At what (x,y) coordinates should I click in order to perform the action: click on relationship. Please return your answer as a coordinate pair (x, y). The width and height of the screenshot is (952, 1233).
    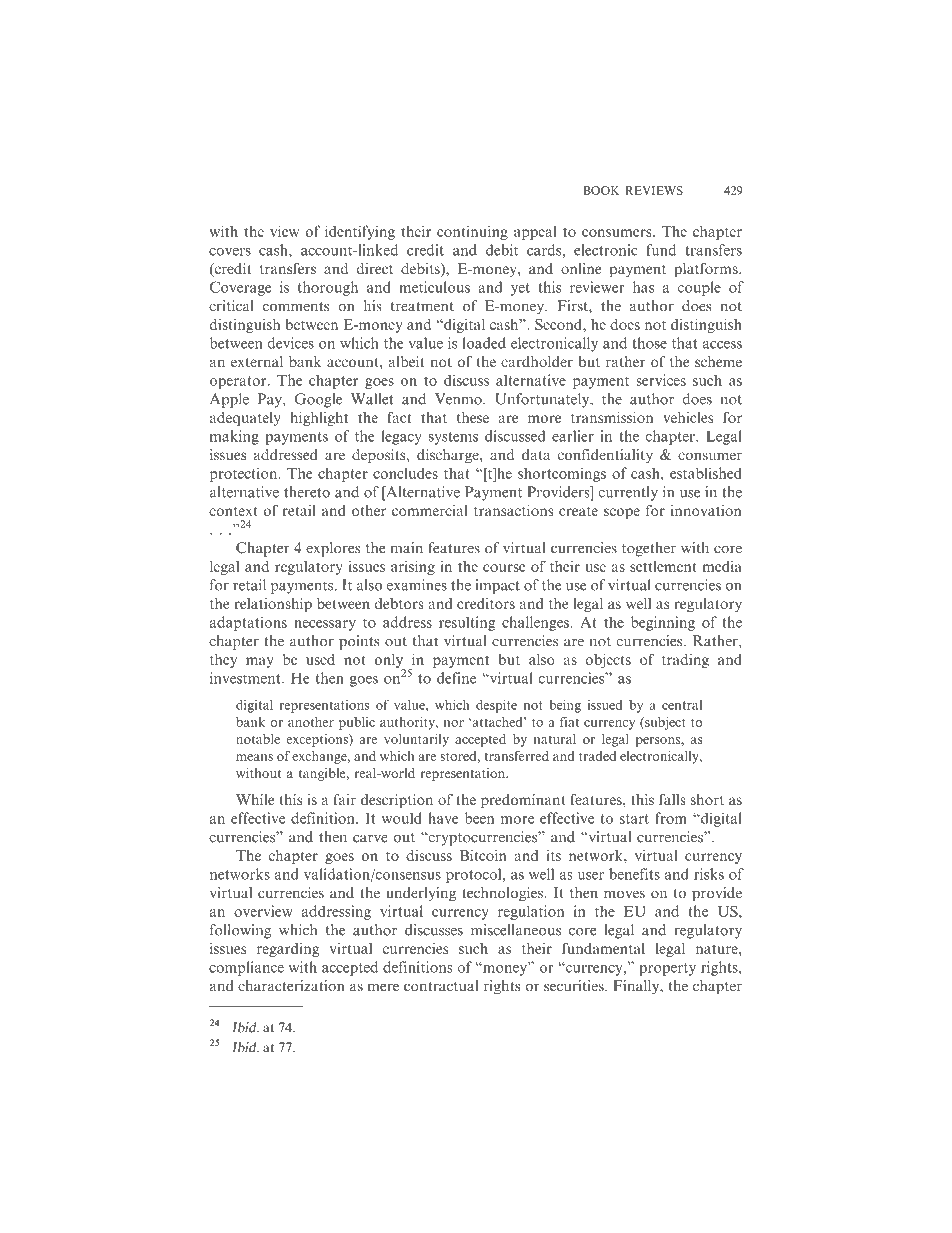
    Looking at the image, I should click on (273, 605).
